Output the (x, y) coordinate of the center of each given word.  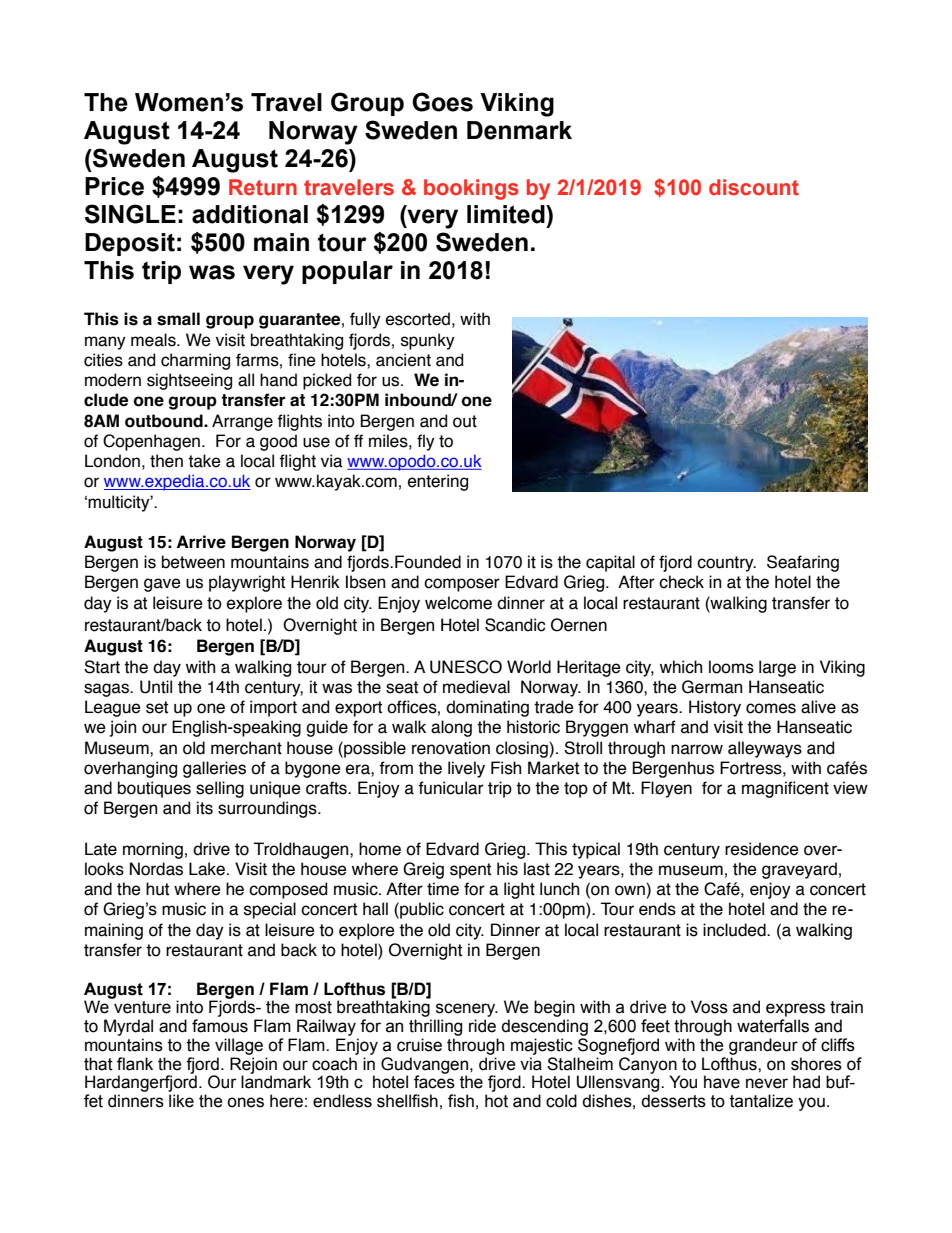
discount (754, 187)
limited (507, 214)
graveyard (799, 870)
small (178, 319)
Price (114, 186)
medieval (476, 687)
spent (470, 871)
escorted (418, 319)
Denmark (519, 130)
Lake (207, 869)
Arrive (201, 542)
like (181, 1101)
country (726, 564)
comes (771, 708)
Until (156, 687)
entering (438, 482)
